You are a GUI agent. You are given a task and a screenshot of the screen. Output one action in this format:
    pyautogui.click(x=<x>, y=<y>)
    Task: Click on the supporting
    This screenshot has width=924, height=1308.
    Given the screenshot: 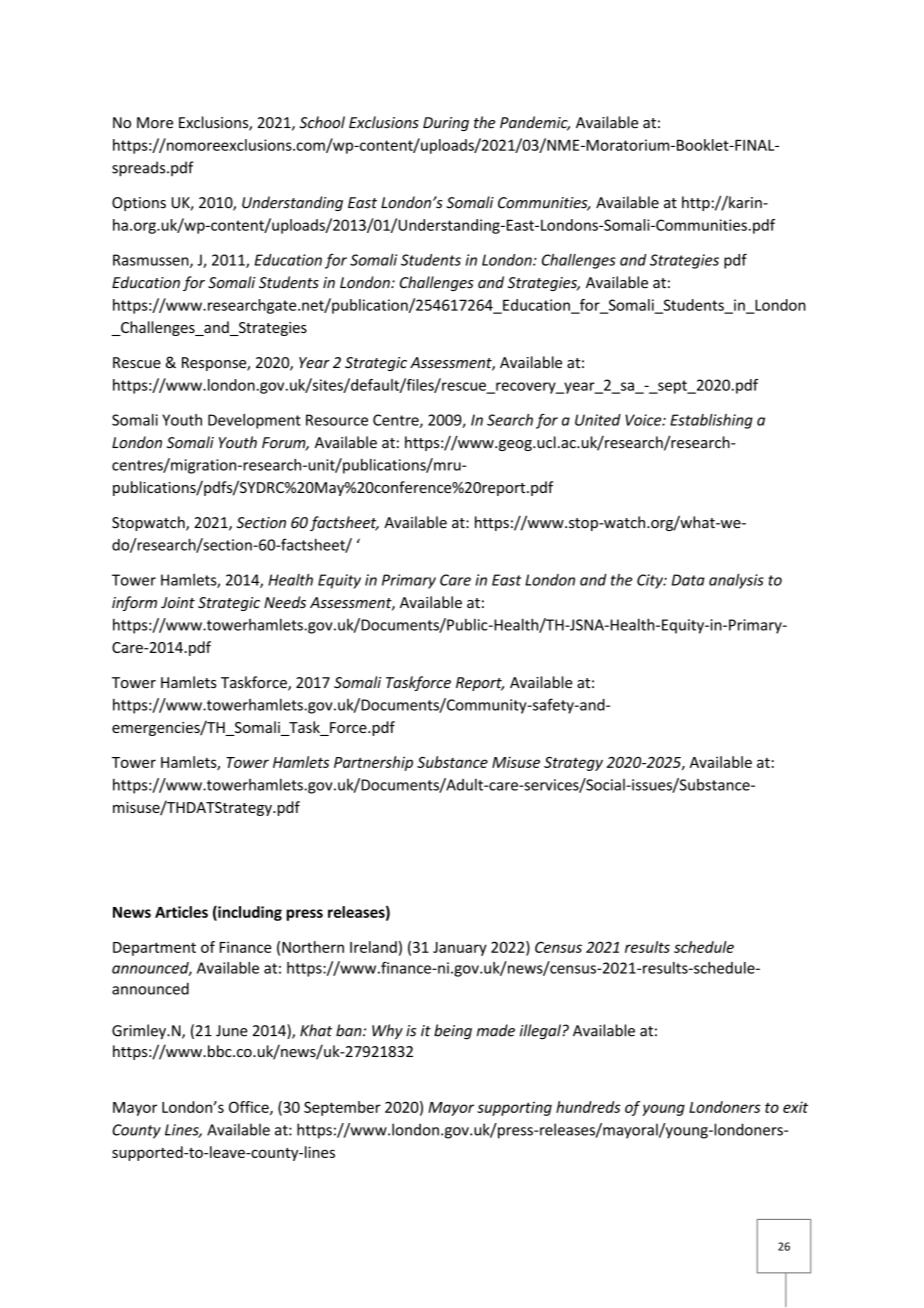 What is the action you would take?
    pyautogui.click(x=514, y=1108)
